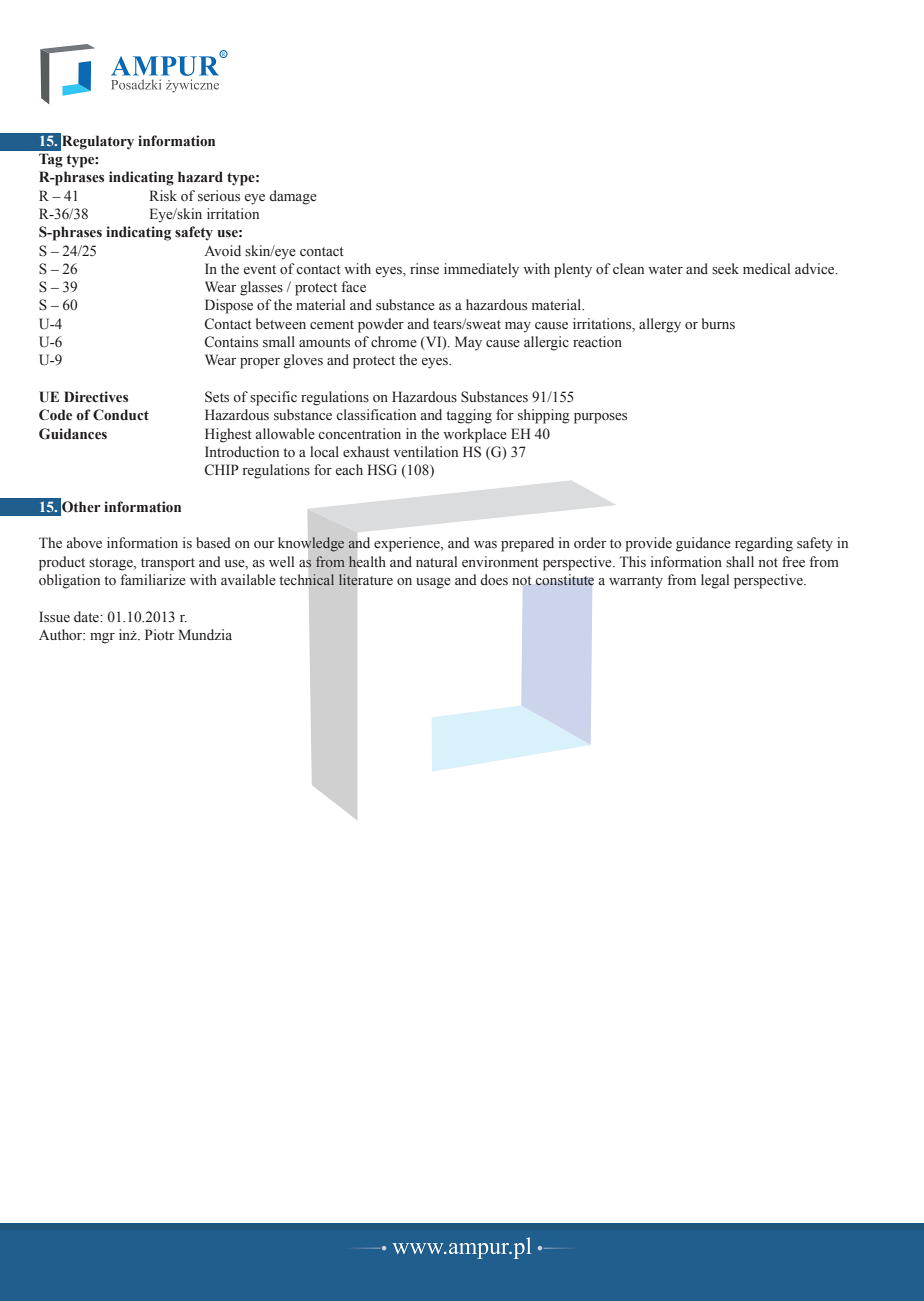 Image resolution: width=924 pixels, height=1301 pixels. Describe the element at coordinates (163, 196) in the page. I see `Risk` at that location.
